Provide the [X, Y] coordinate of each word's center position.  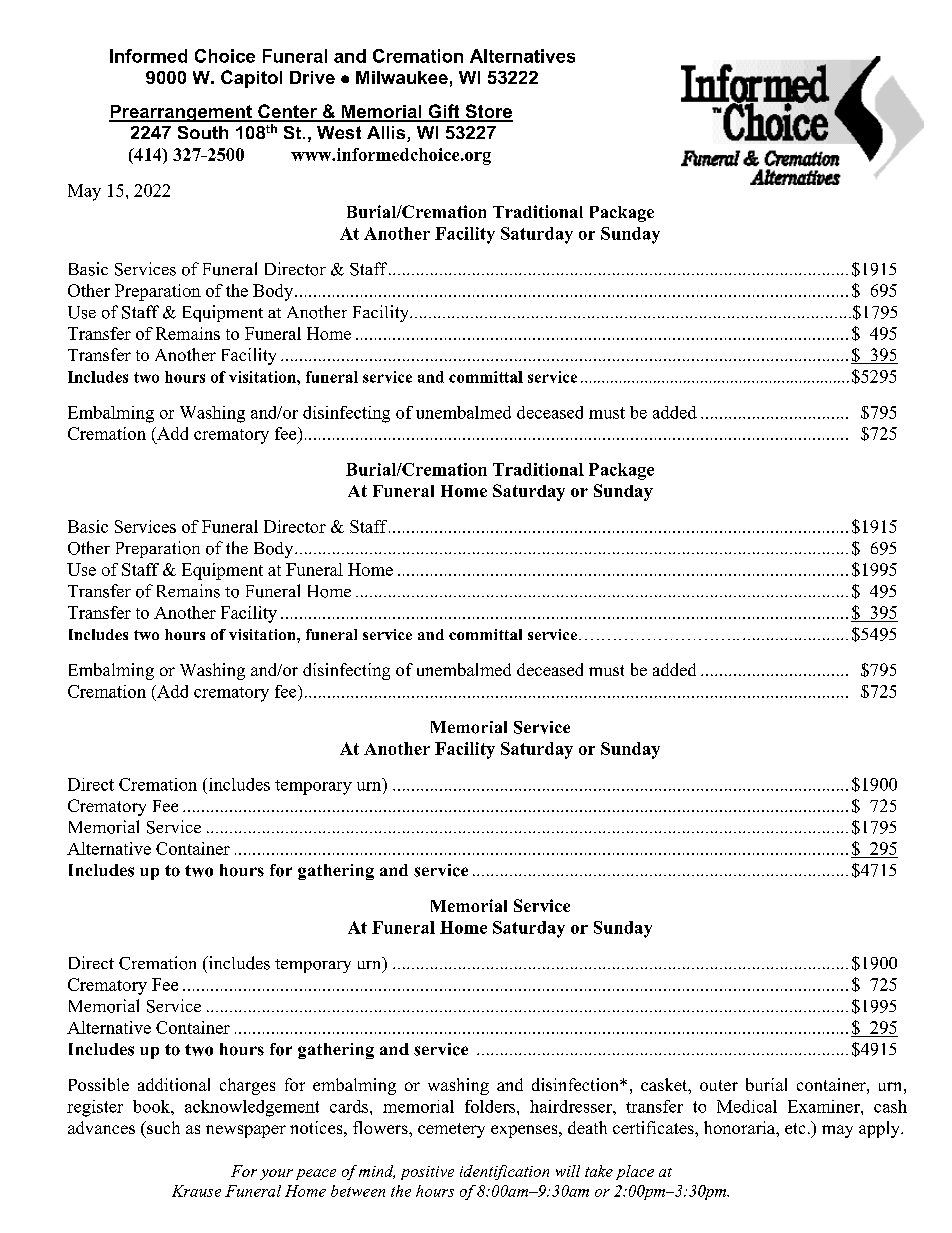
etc [795, 1128]
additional [174, 1084]
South [203, 132]
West [339, 132]
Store [488, 112]
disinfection [576, 1084]
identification [504, 1172]
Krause [196, 1191]
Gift [444, 112]
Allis [387, 134]
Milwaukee [402, 77]
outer [719, 1085]
